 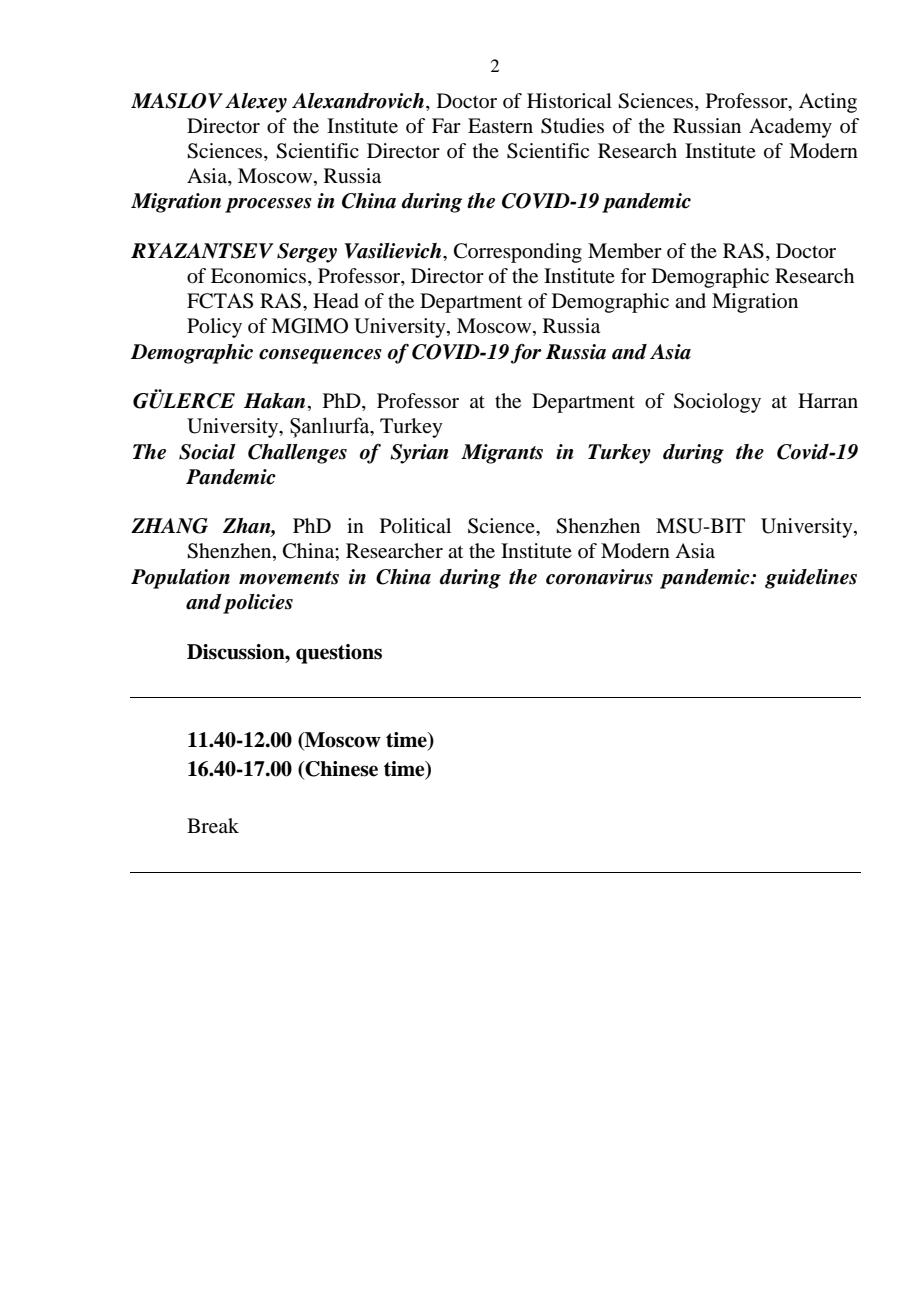 What do you see at coordinates (256, 103) in the page?
I see `Alexey` at bounding box center [256, 103].
